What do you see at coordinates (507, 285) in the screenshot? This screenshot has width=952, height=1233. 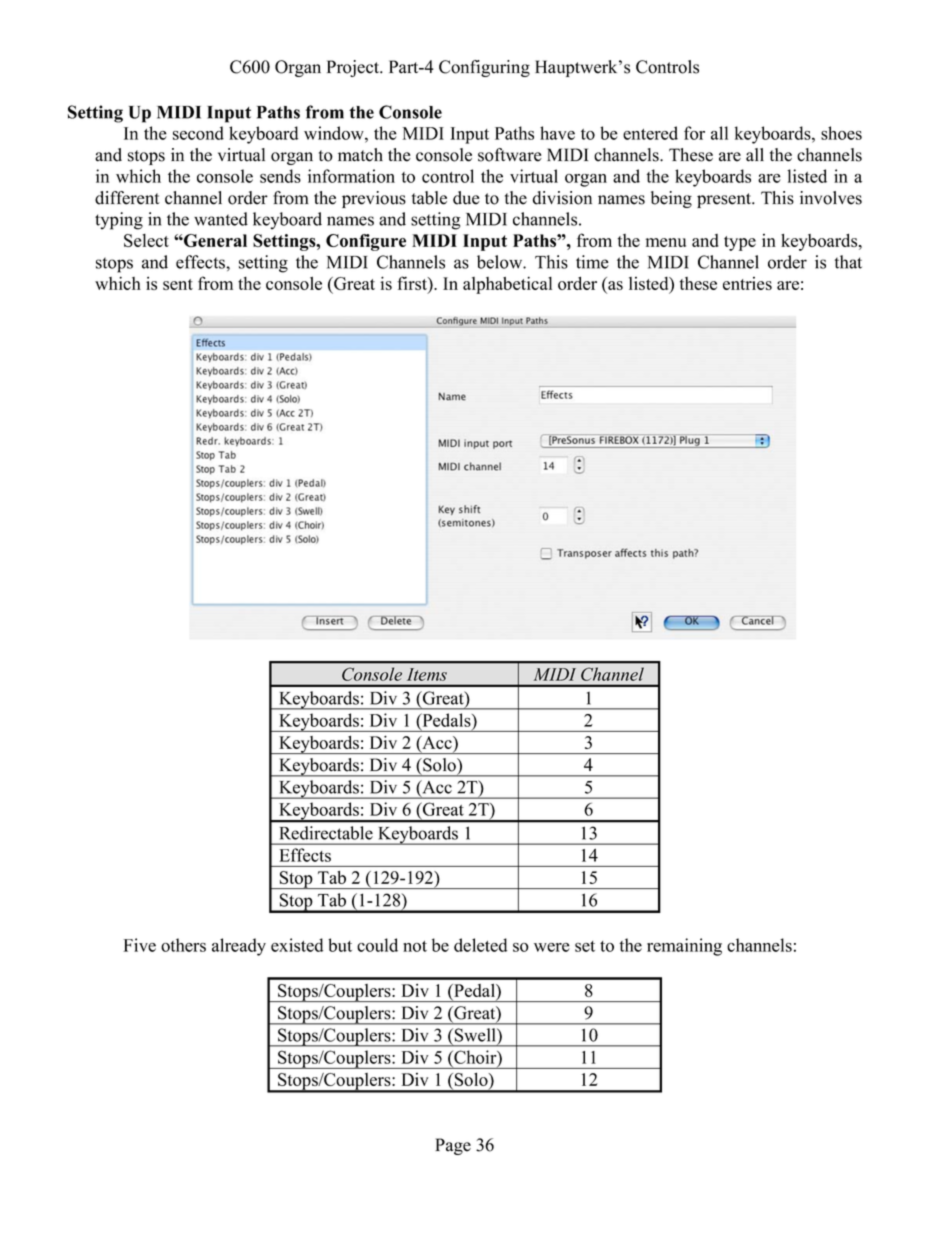 I see `alphabetical` at bounding box center [507, 285].
